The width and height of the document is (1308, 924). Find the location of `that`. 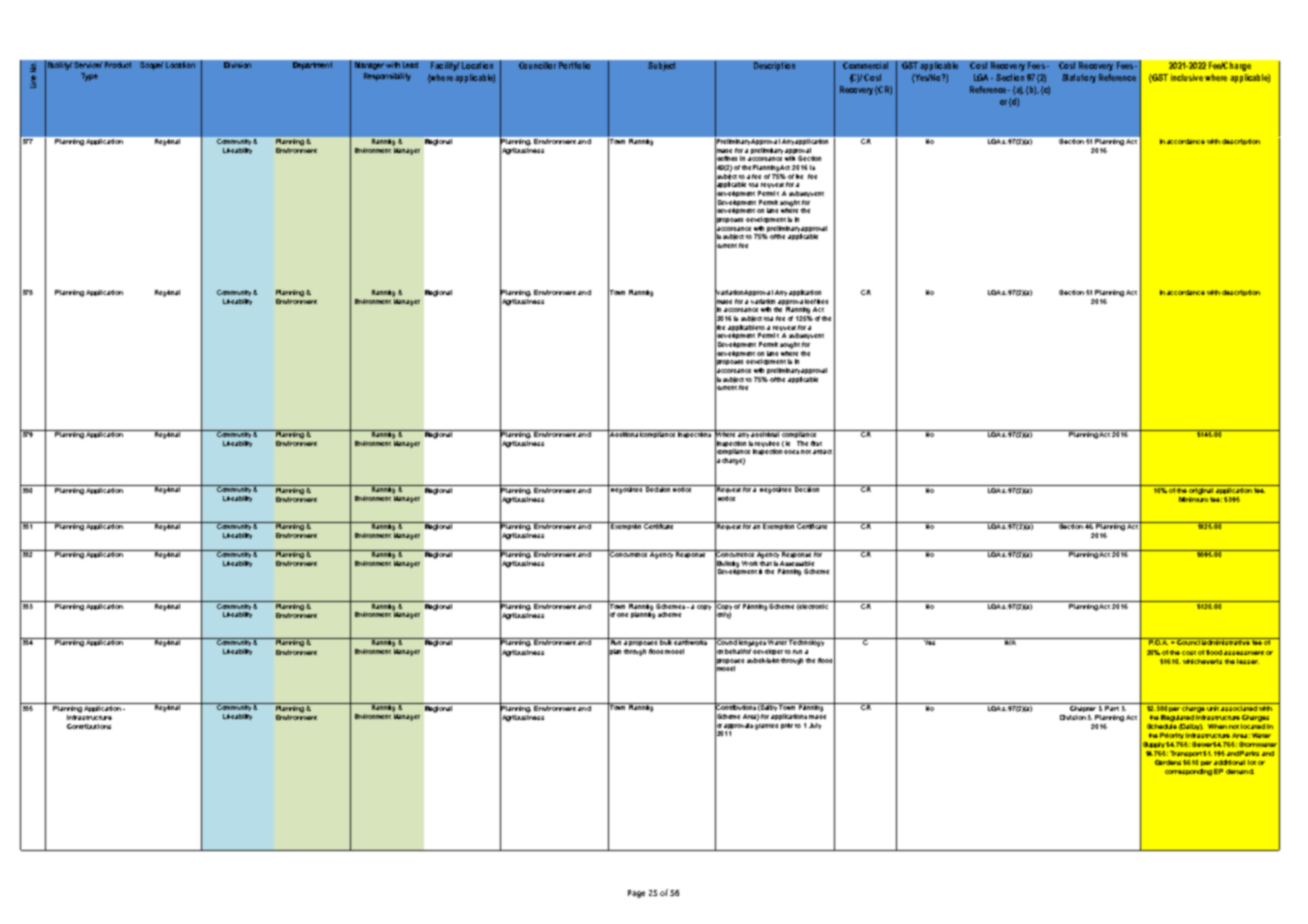

that is located at coordinates (766, 562).
